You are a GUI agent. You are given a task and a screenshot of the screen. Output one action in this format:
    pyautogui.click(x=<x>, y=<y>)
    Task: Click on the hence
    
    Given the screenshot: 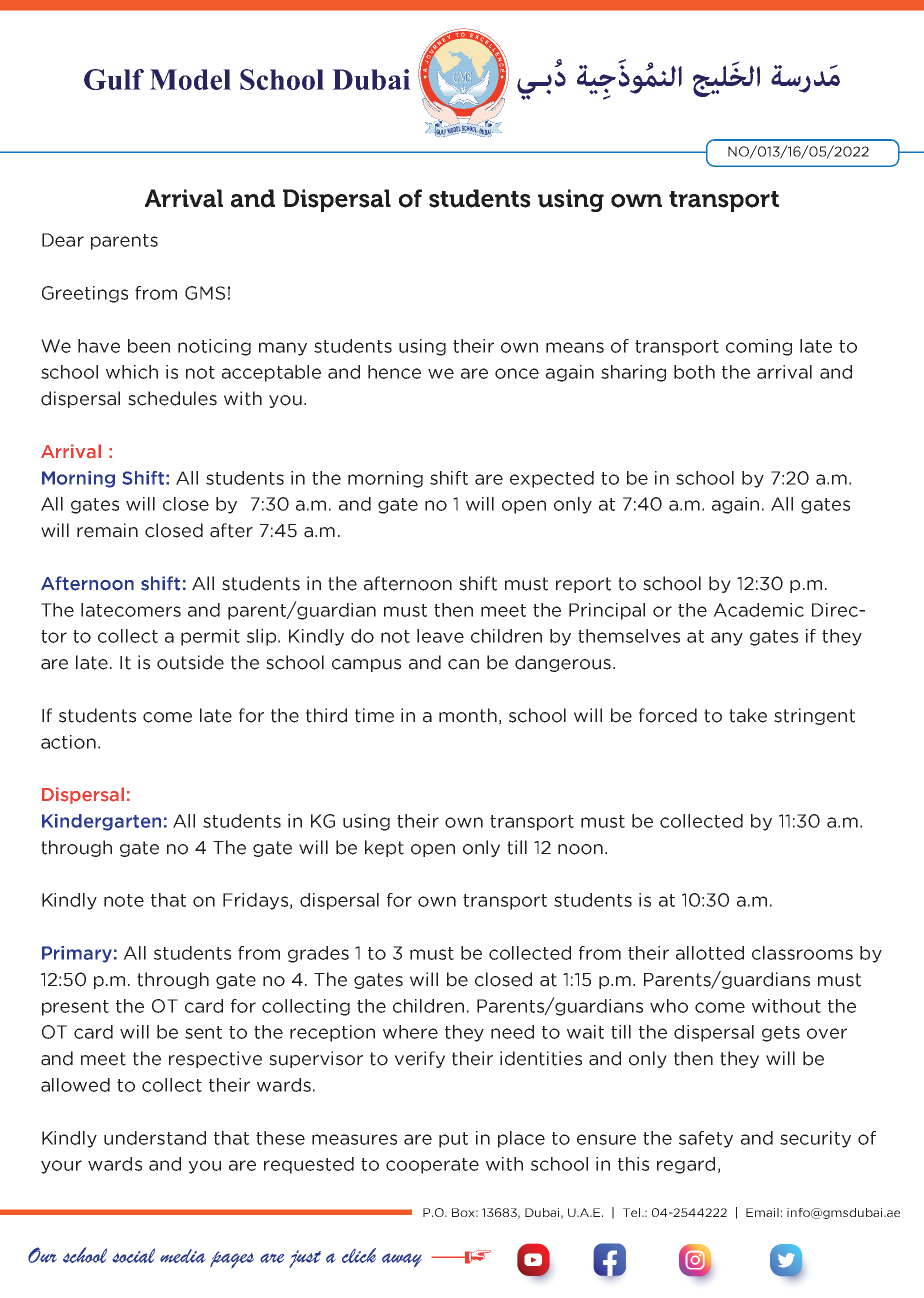 What is the action you would take?
    pyautogui.click(x=394, y=372)
